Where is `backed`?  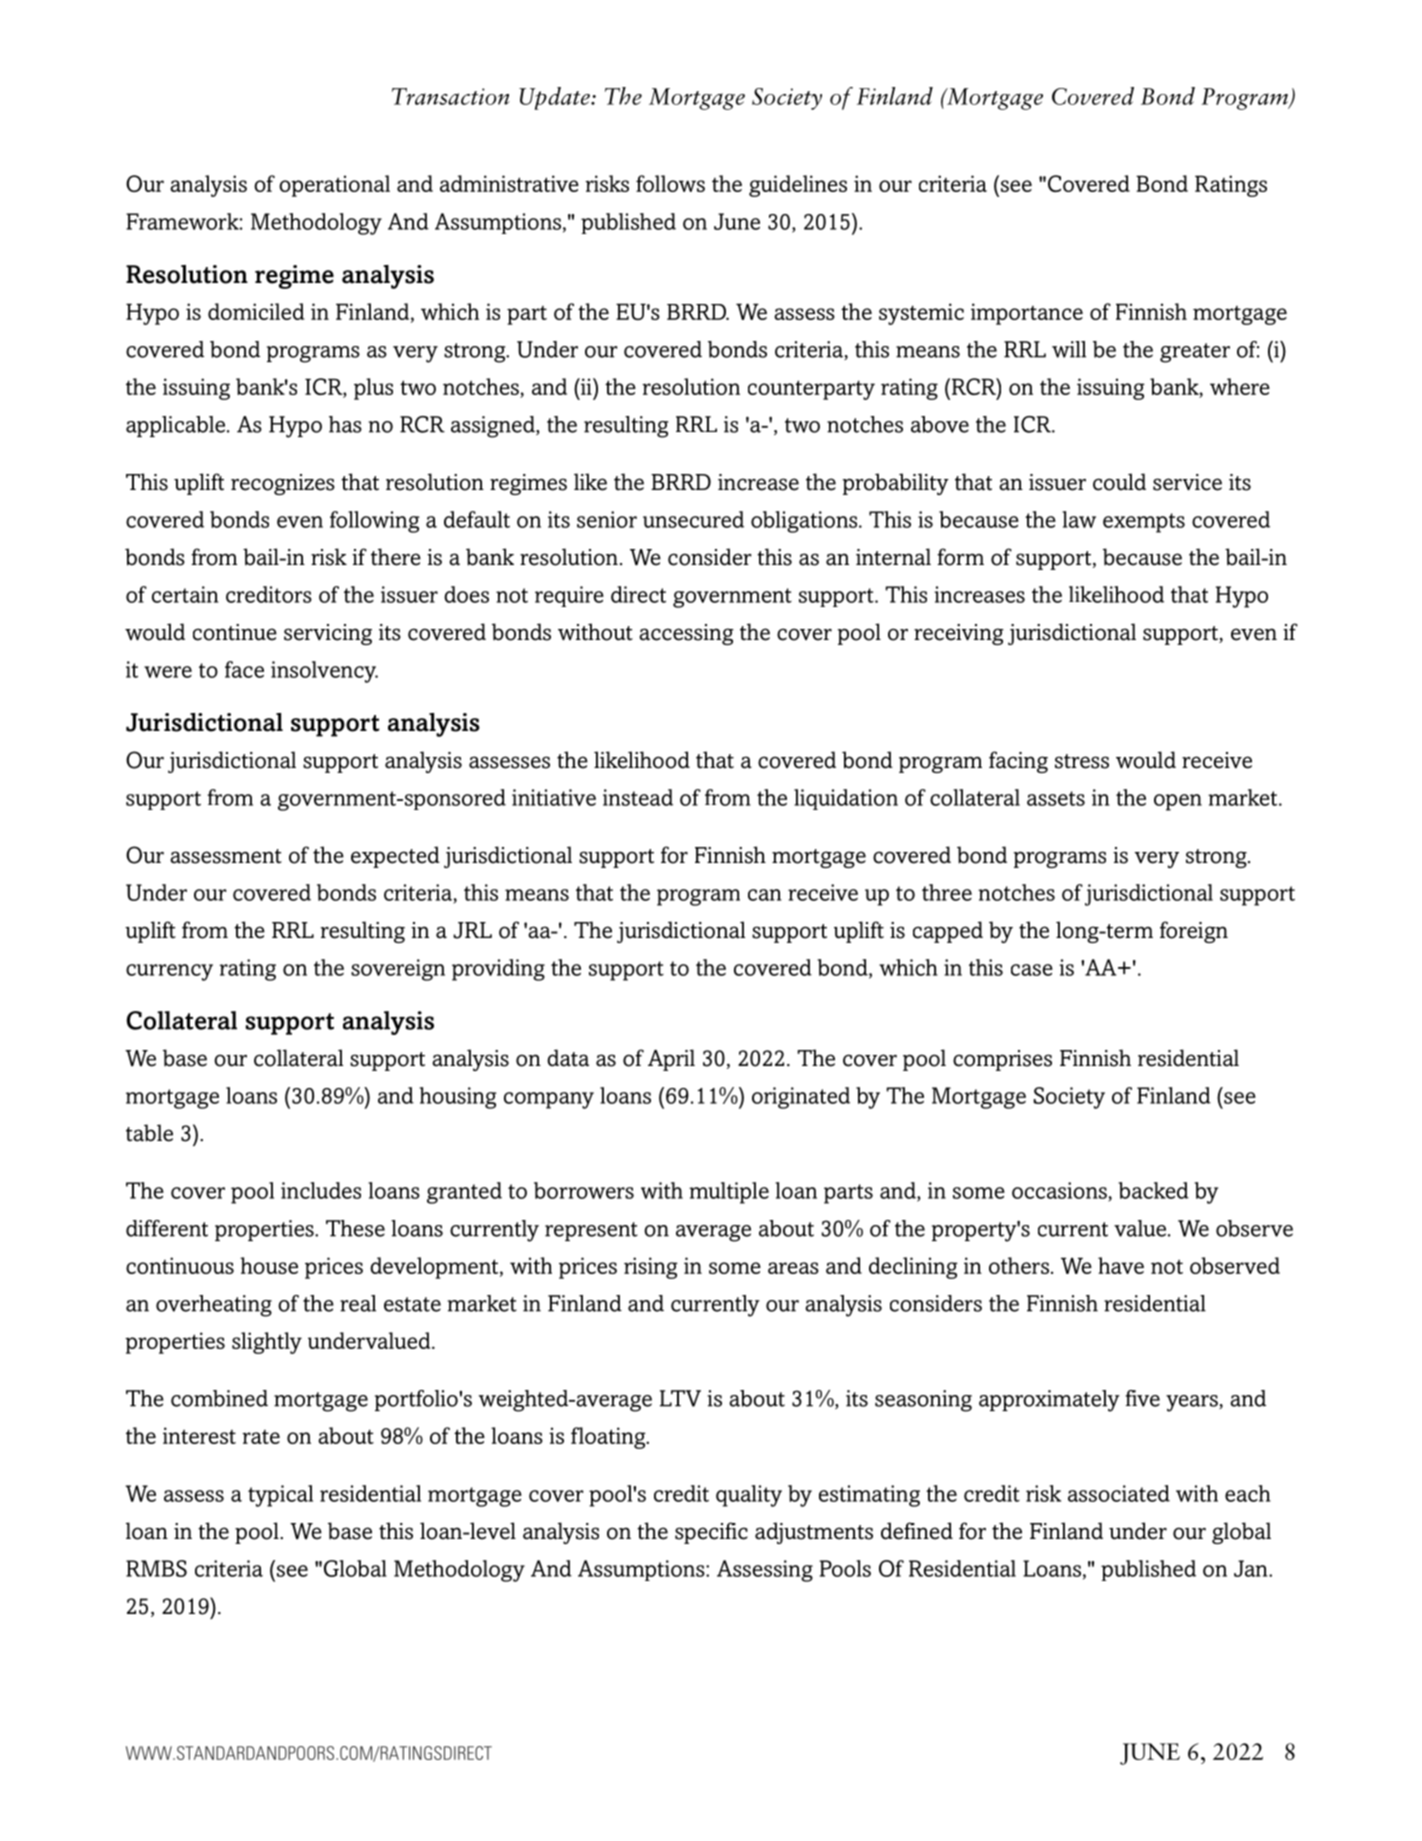
backed is located at coordinates (1153, 1190).
